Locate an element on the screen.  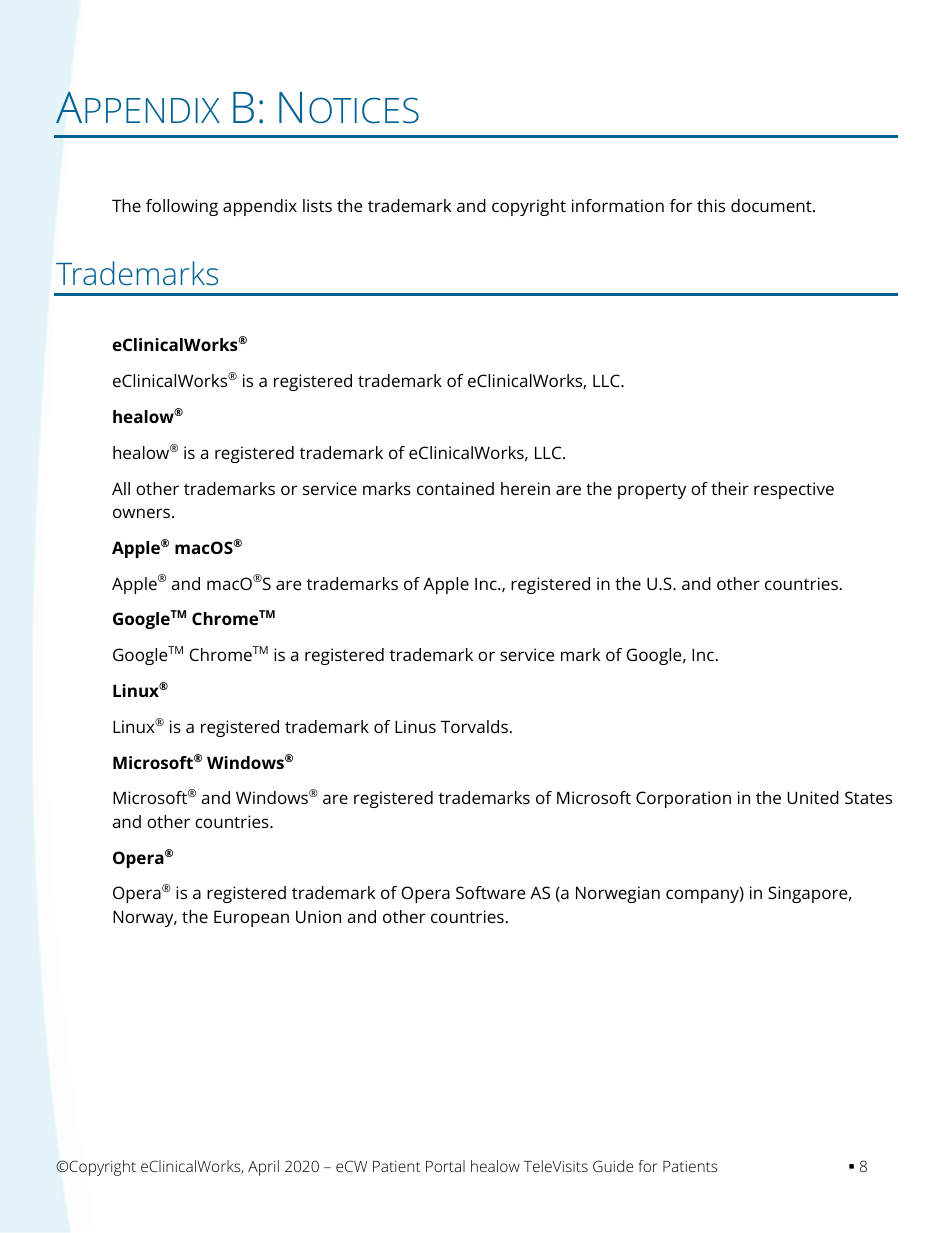
Torvalds is located at coordinates (474, 726).
